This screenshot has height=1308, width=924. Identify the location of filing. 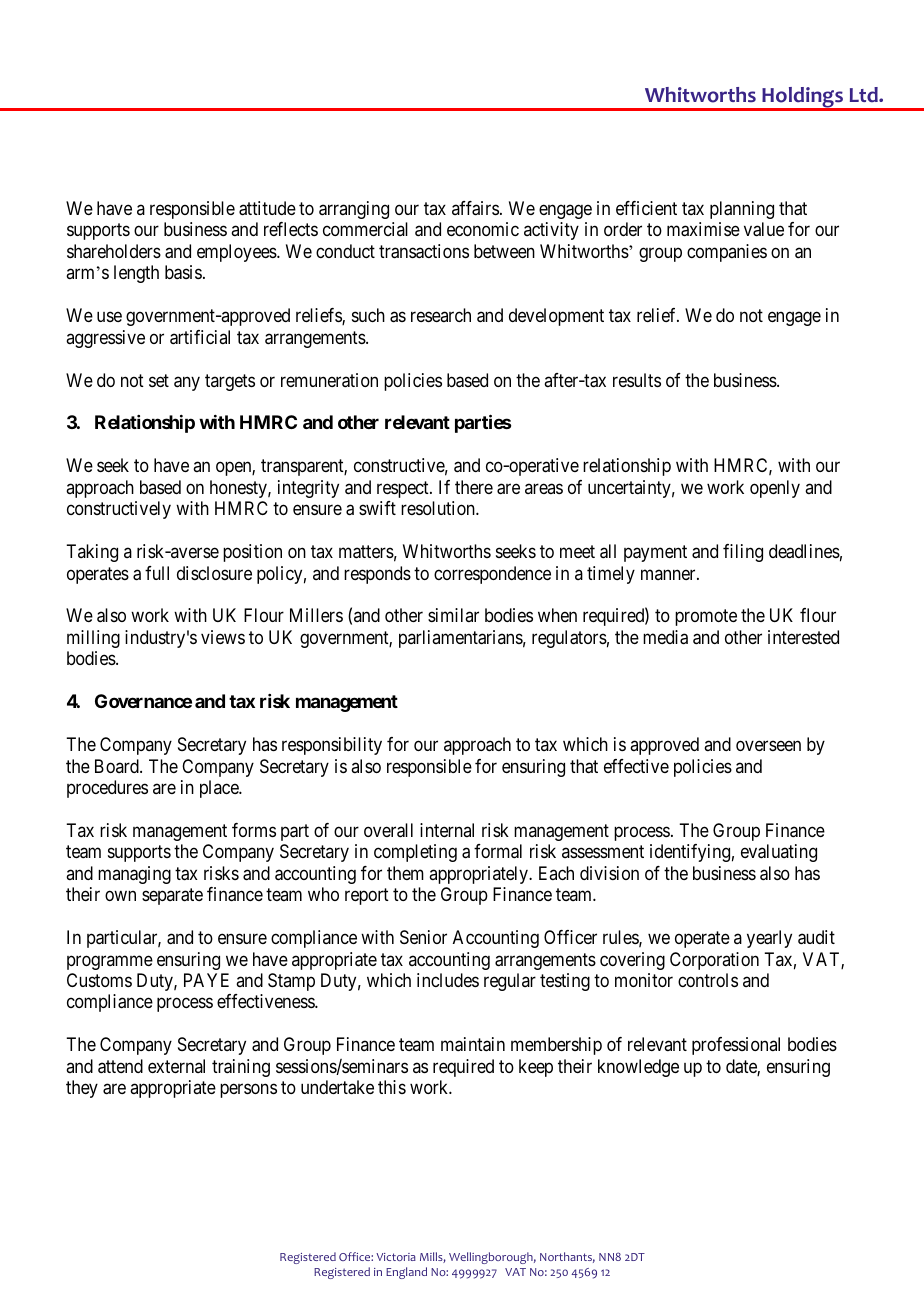
(743, 553).
